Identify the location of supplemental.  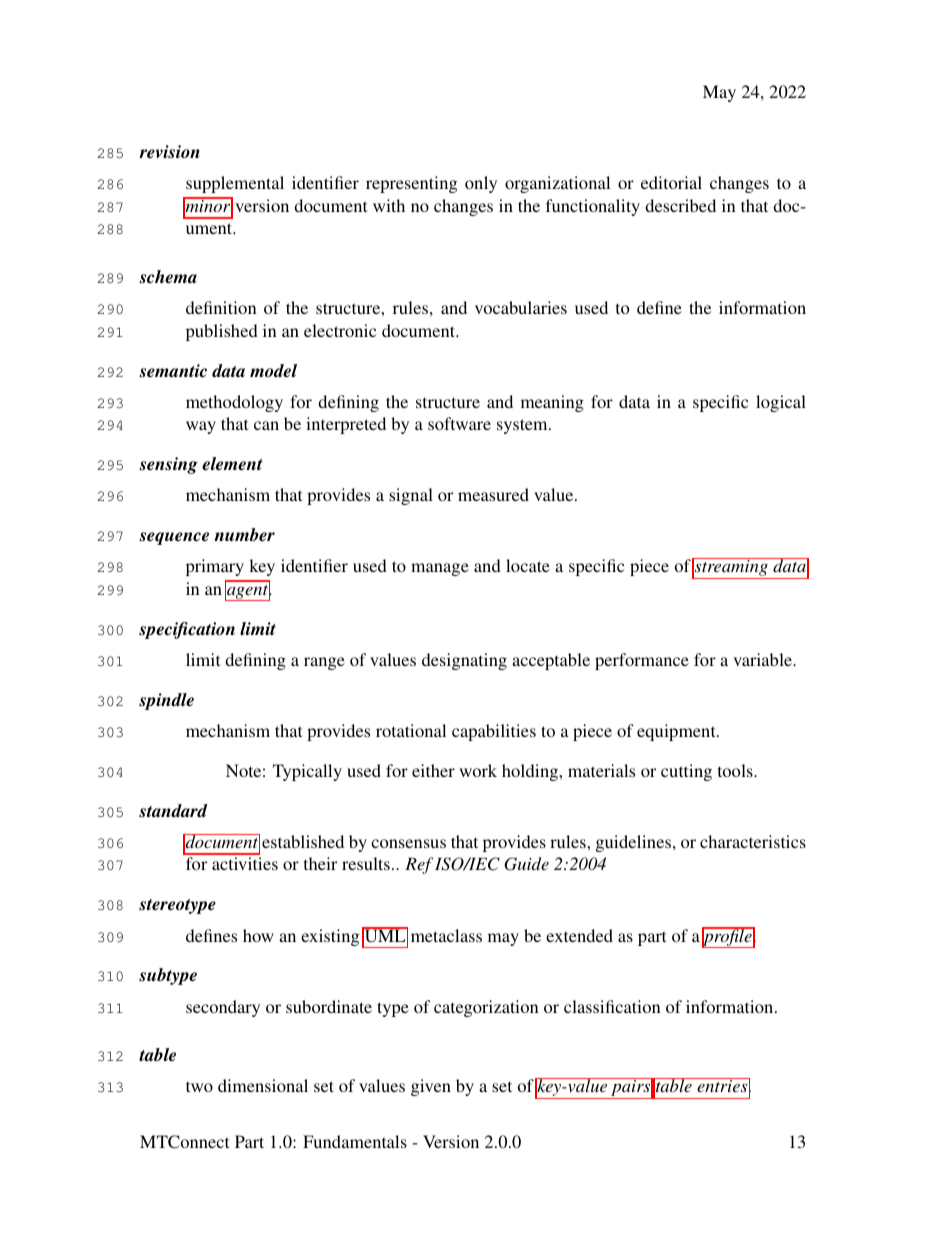
(235, 184).
